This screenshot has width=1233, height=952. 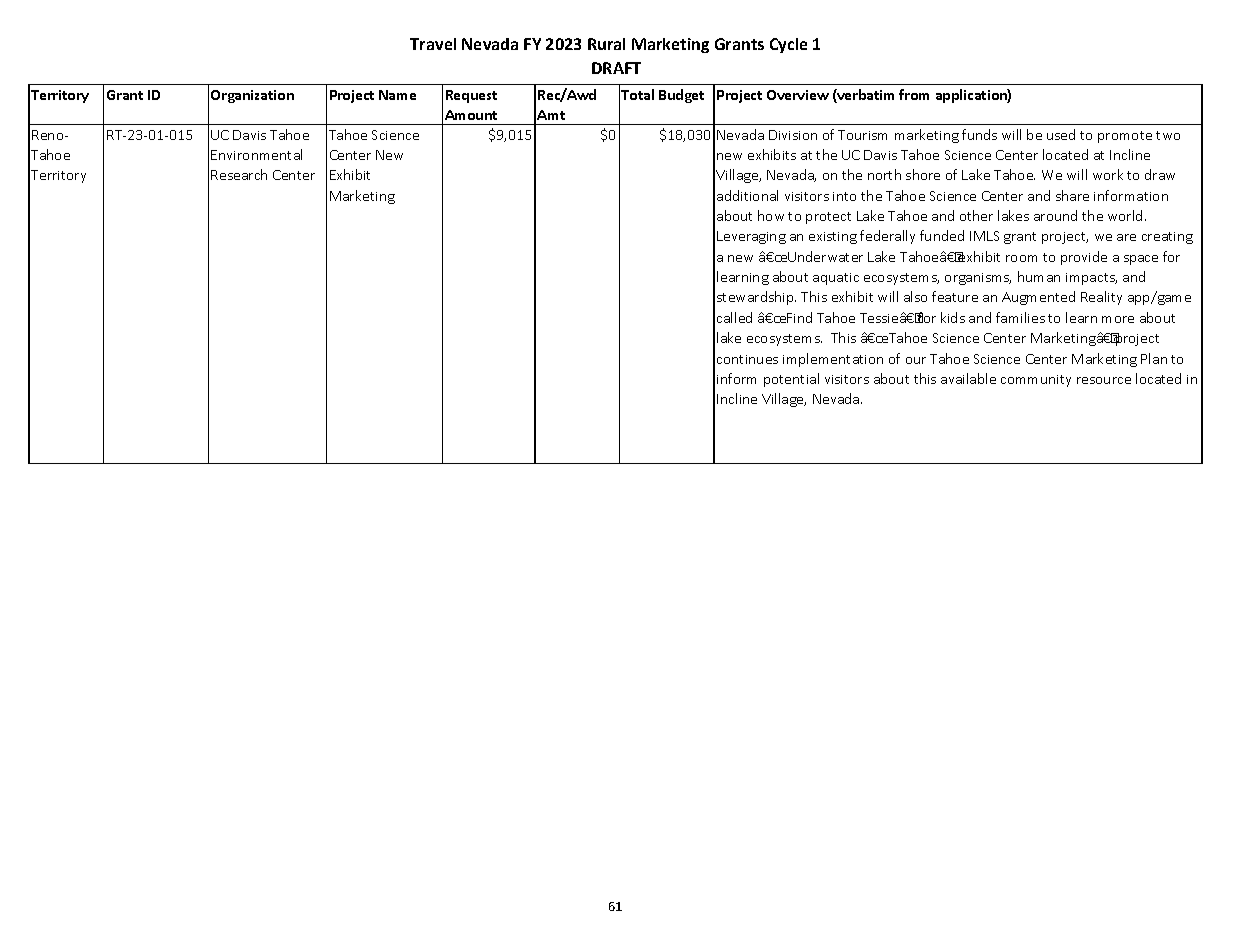 I want to click on Environmental, so click(x=256, y=154).
